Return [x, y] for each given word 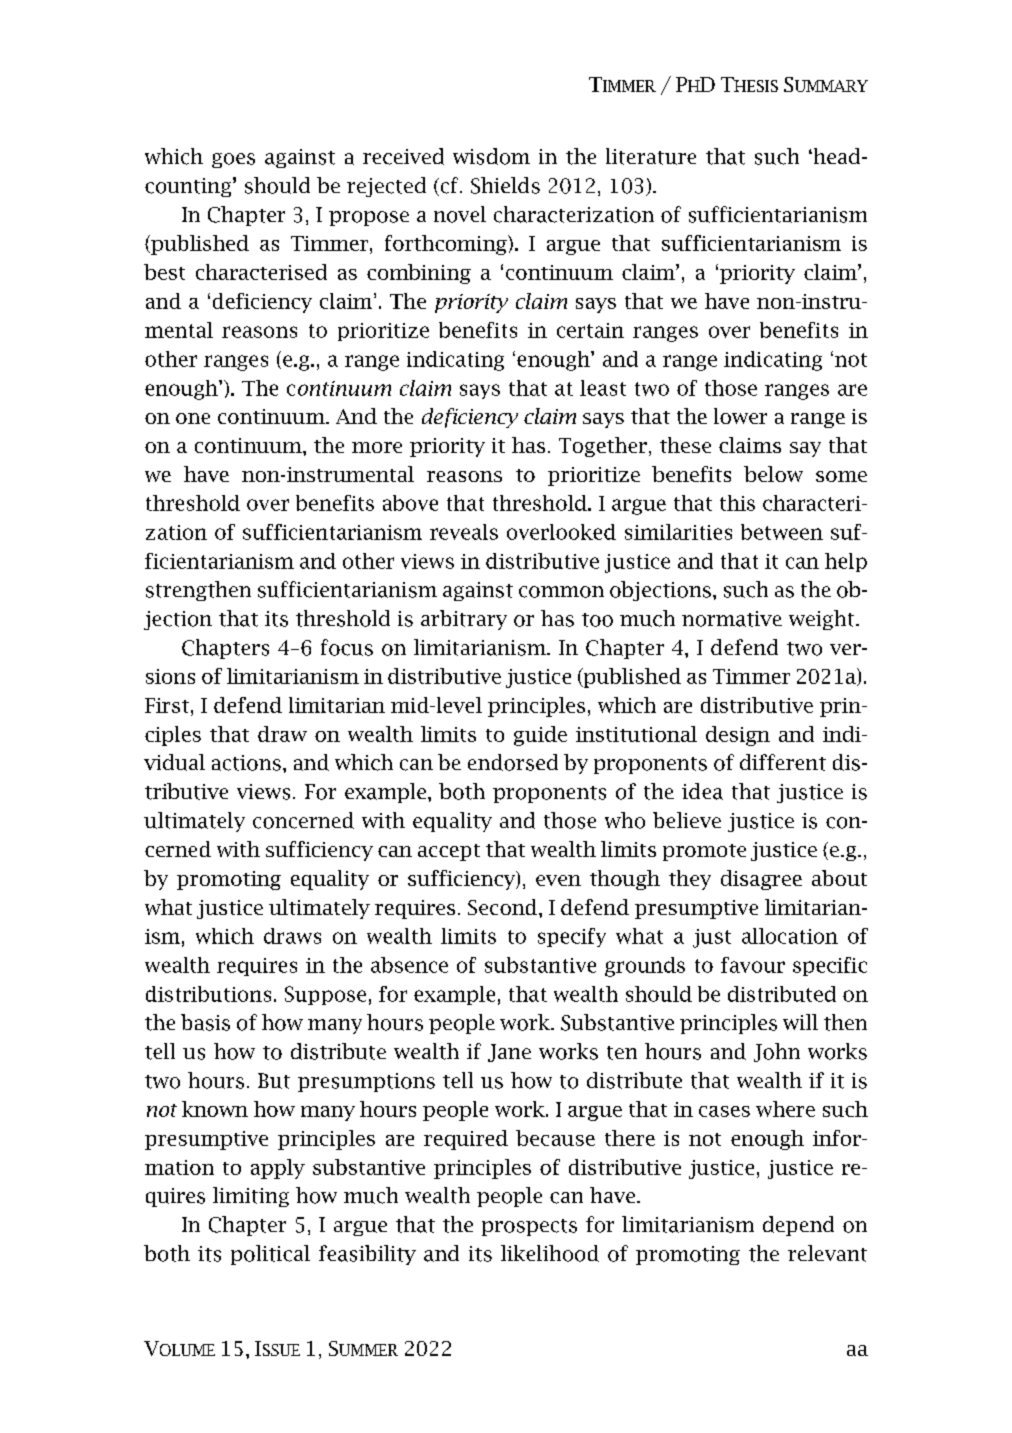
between [782, 532]
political [270, 1255]
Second [504, 907]
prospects [529, 1227]
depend [798, 1226]
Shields [505, 185]
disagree [761, 880]
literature [651, 156]
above [410, 503]
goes [233, 160]
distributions [208, 994]
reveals [464, 532]
